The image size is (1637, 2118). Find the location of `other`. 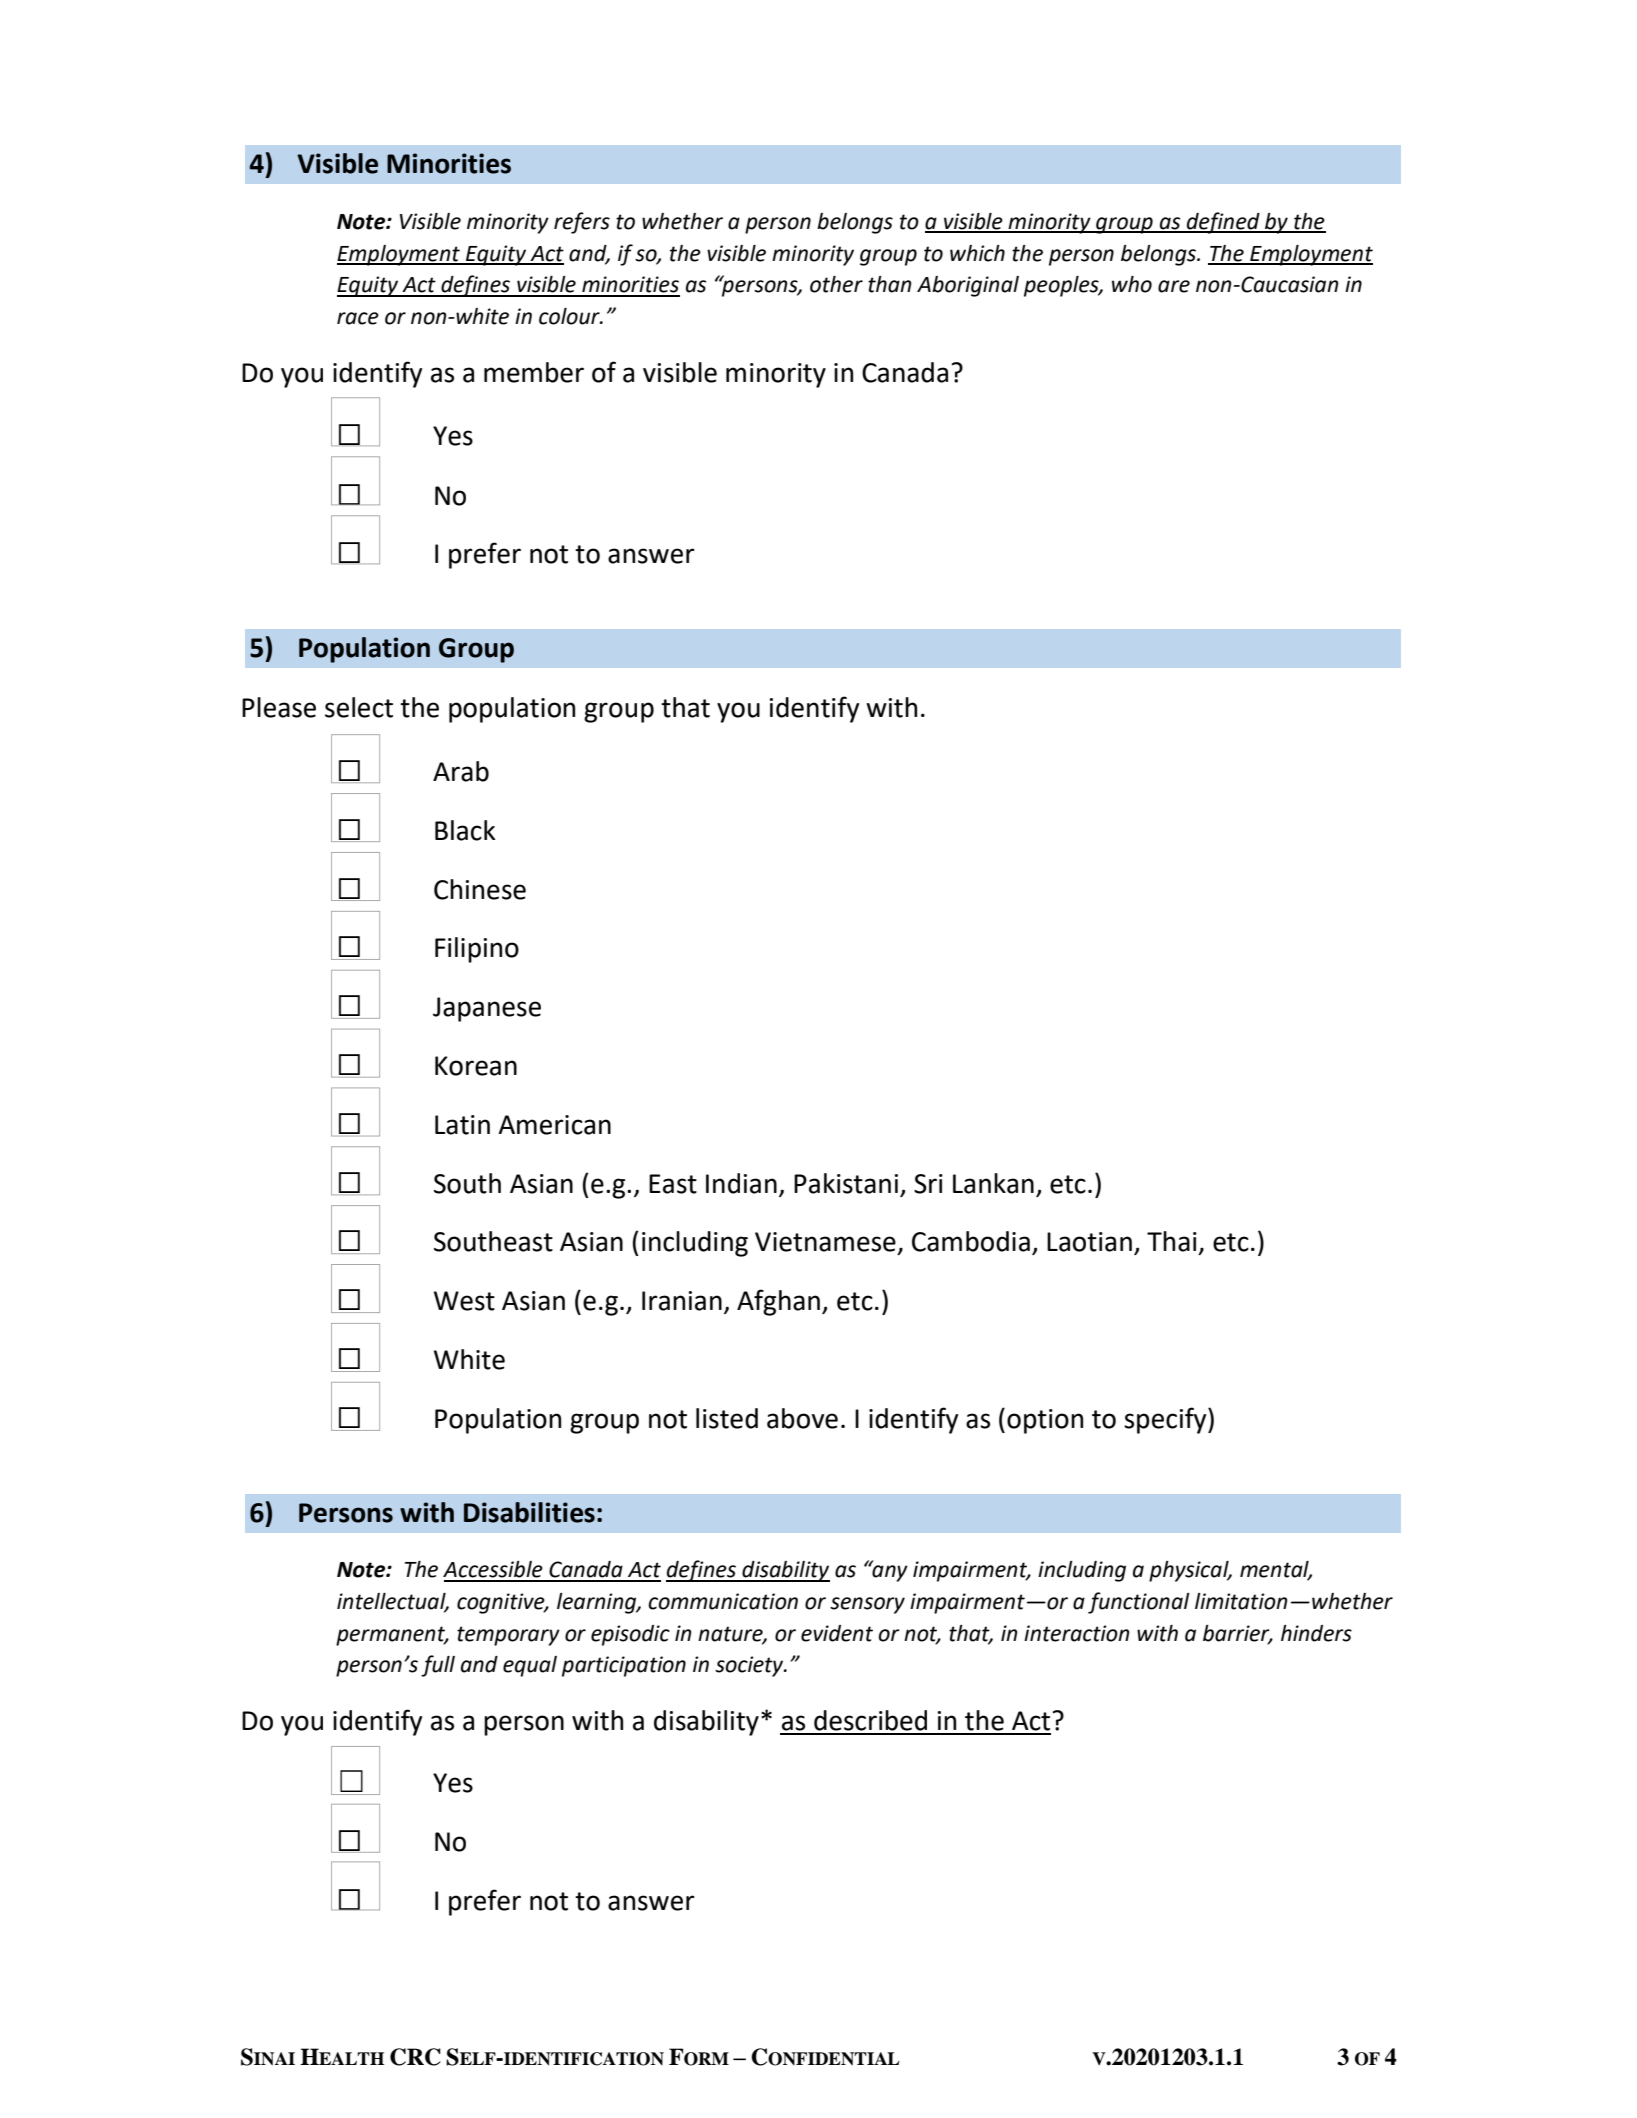

other is located at coordinates (836, 284).
